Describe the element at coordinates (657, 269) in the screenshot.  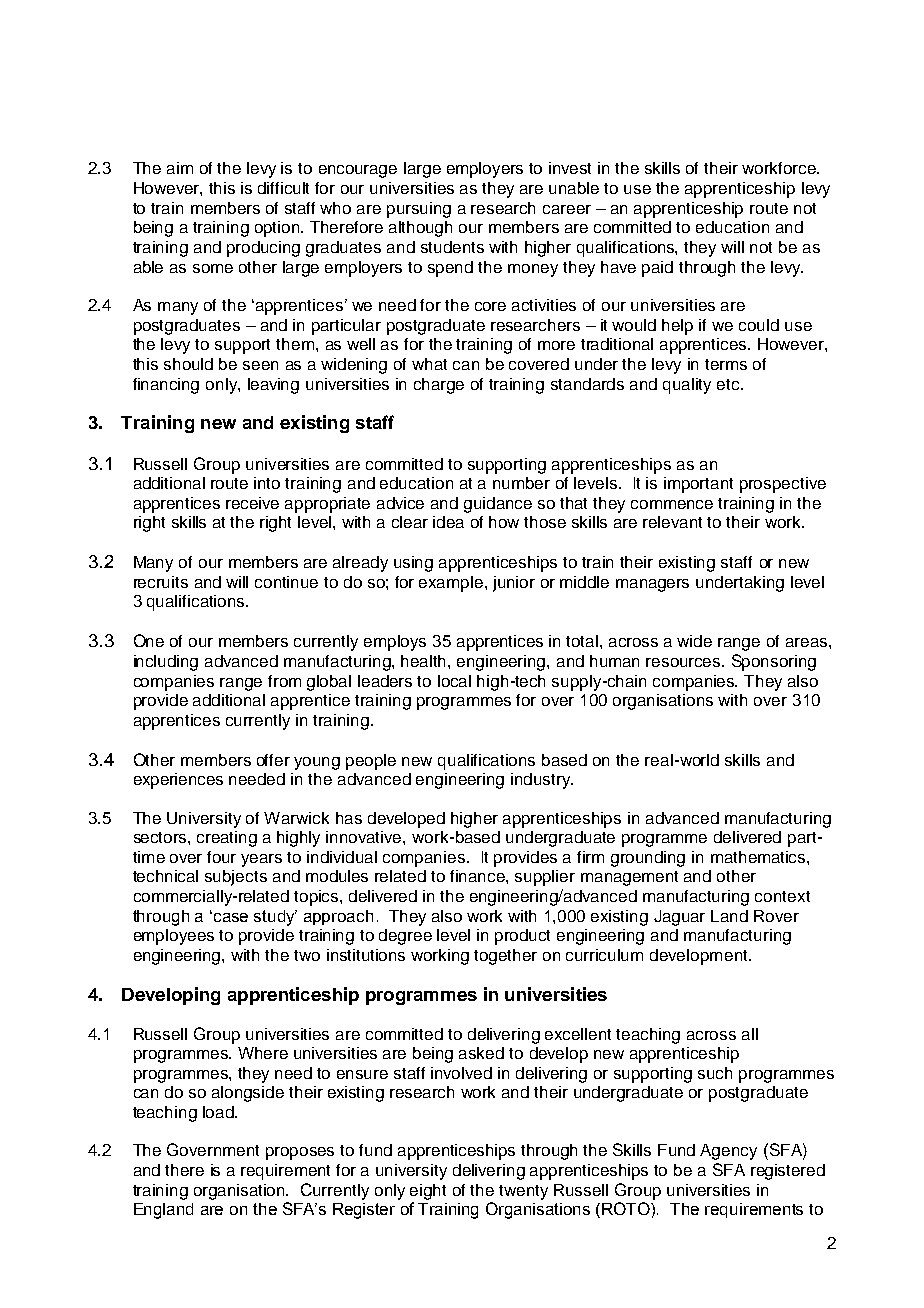
I see `paid` at that location.
